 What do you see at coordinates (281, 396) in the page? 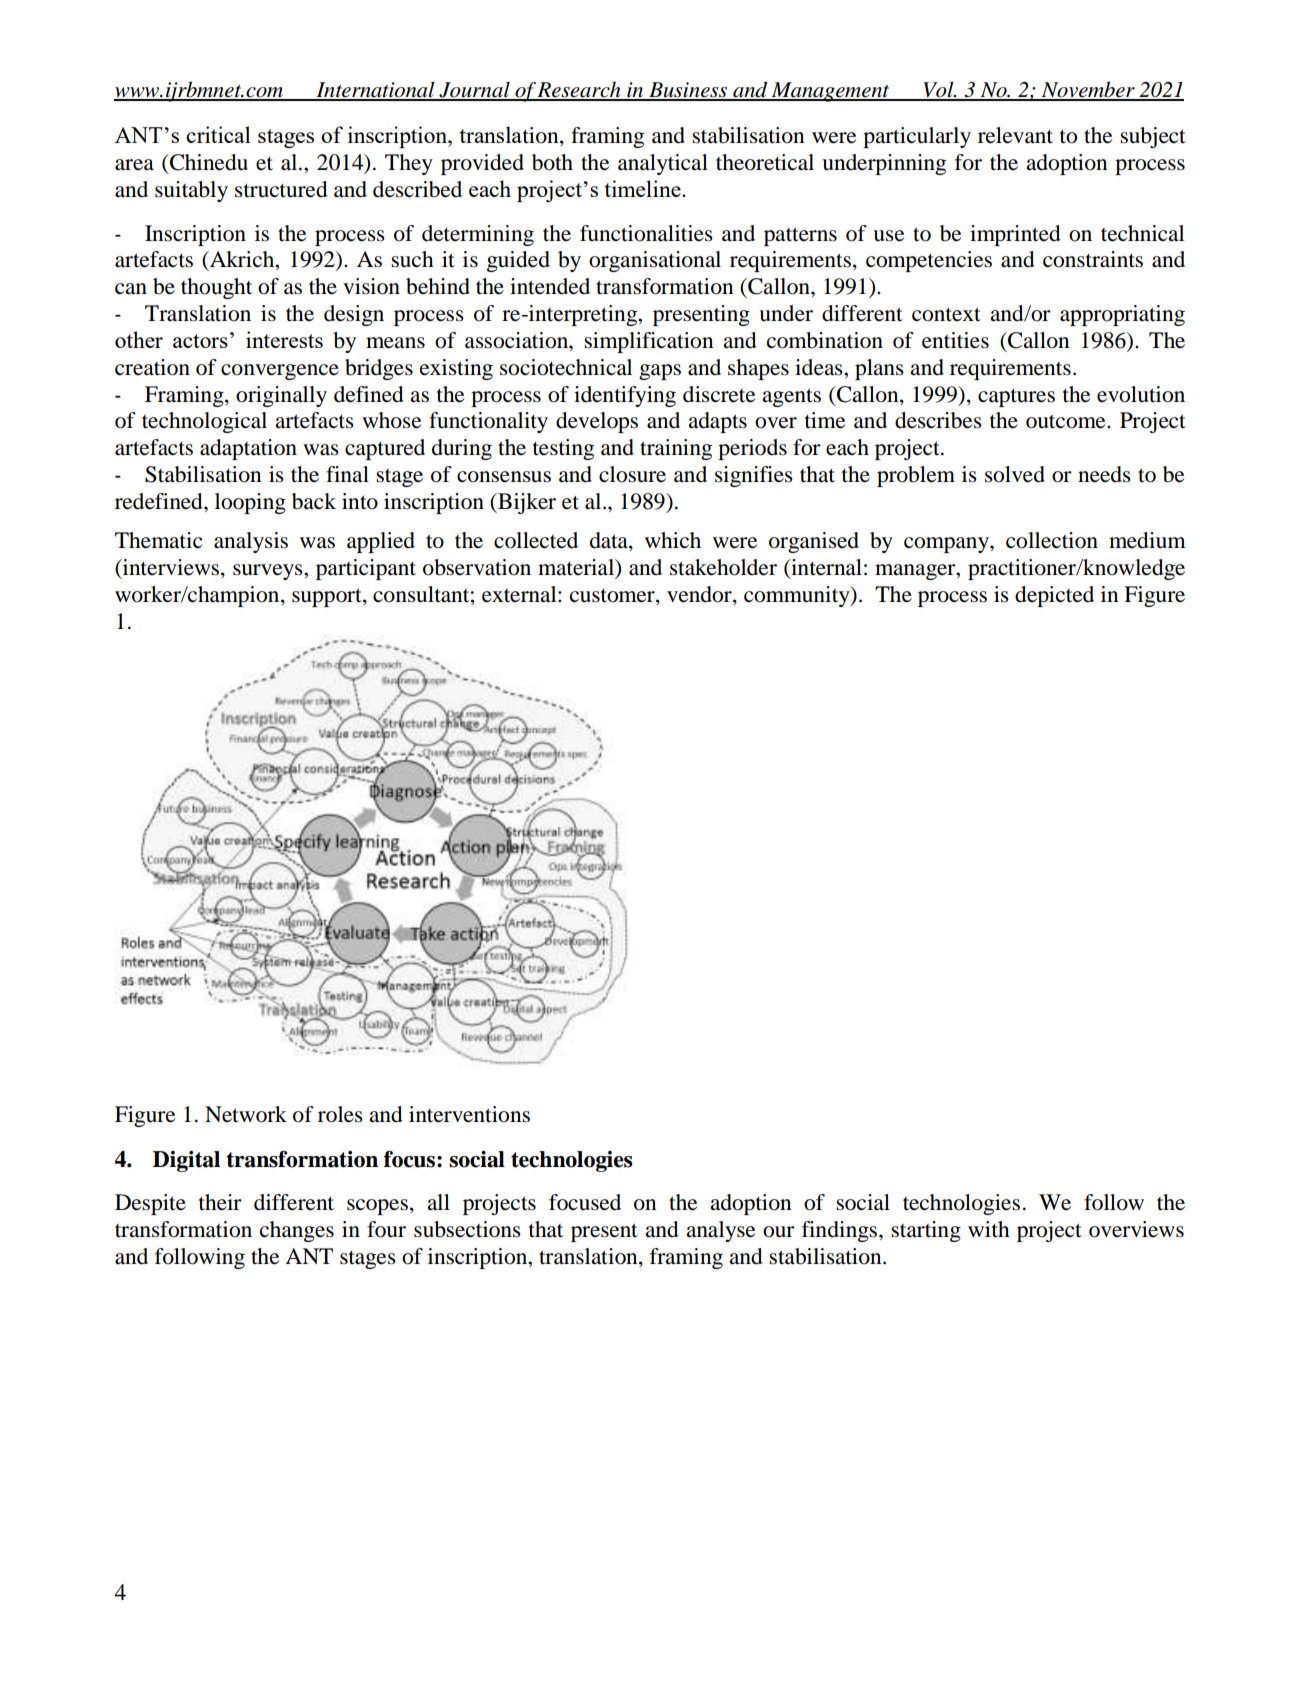
I see `originally` at bounding box center [281, 396].
